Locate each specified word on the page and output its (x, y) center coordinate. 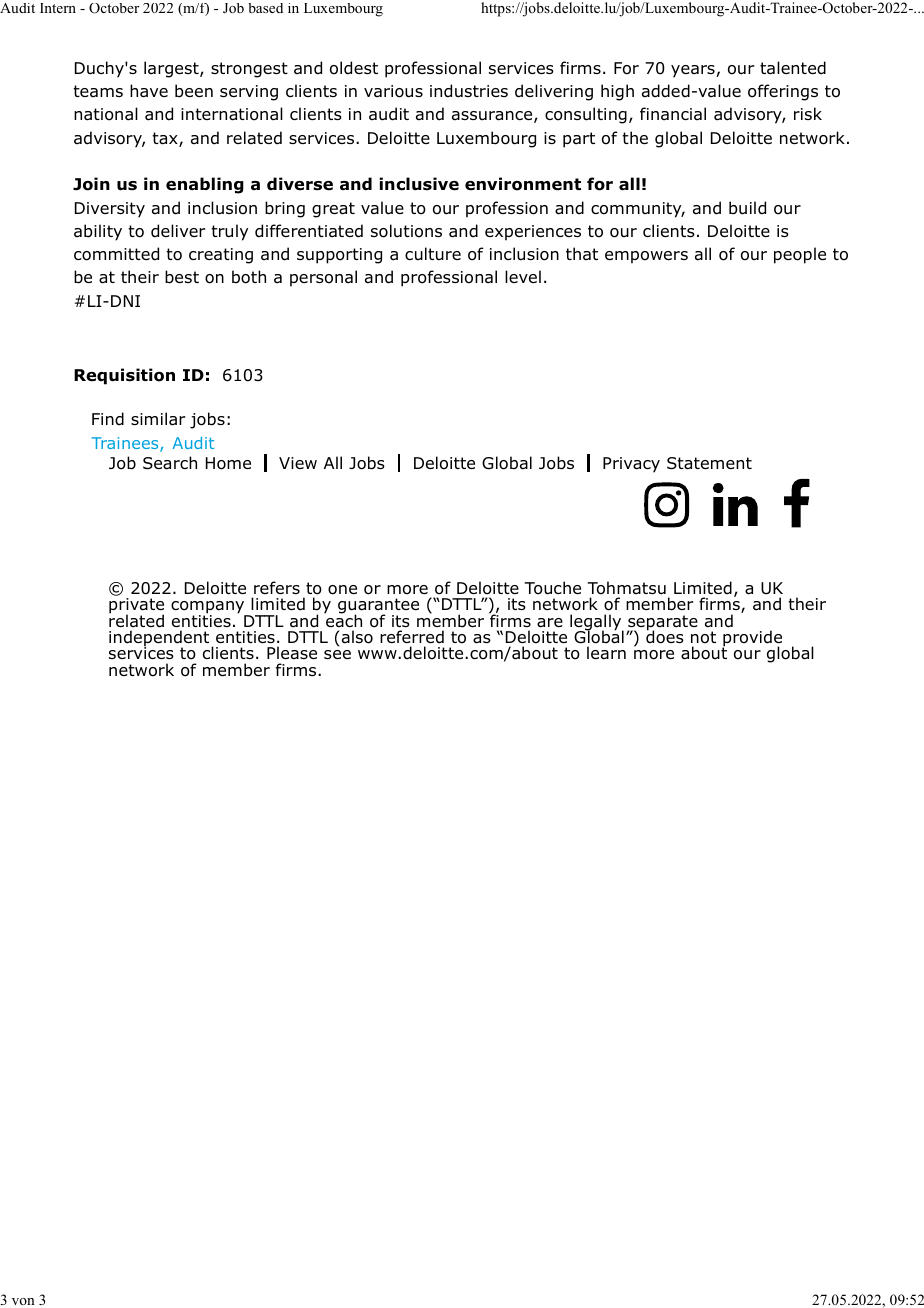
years (694, 71)
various (393, 91)
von (23, 1301)
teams (98, 91)
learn (606, 653)
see (337, 654)
